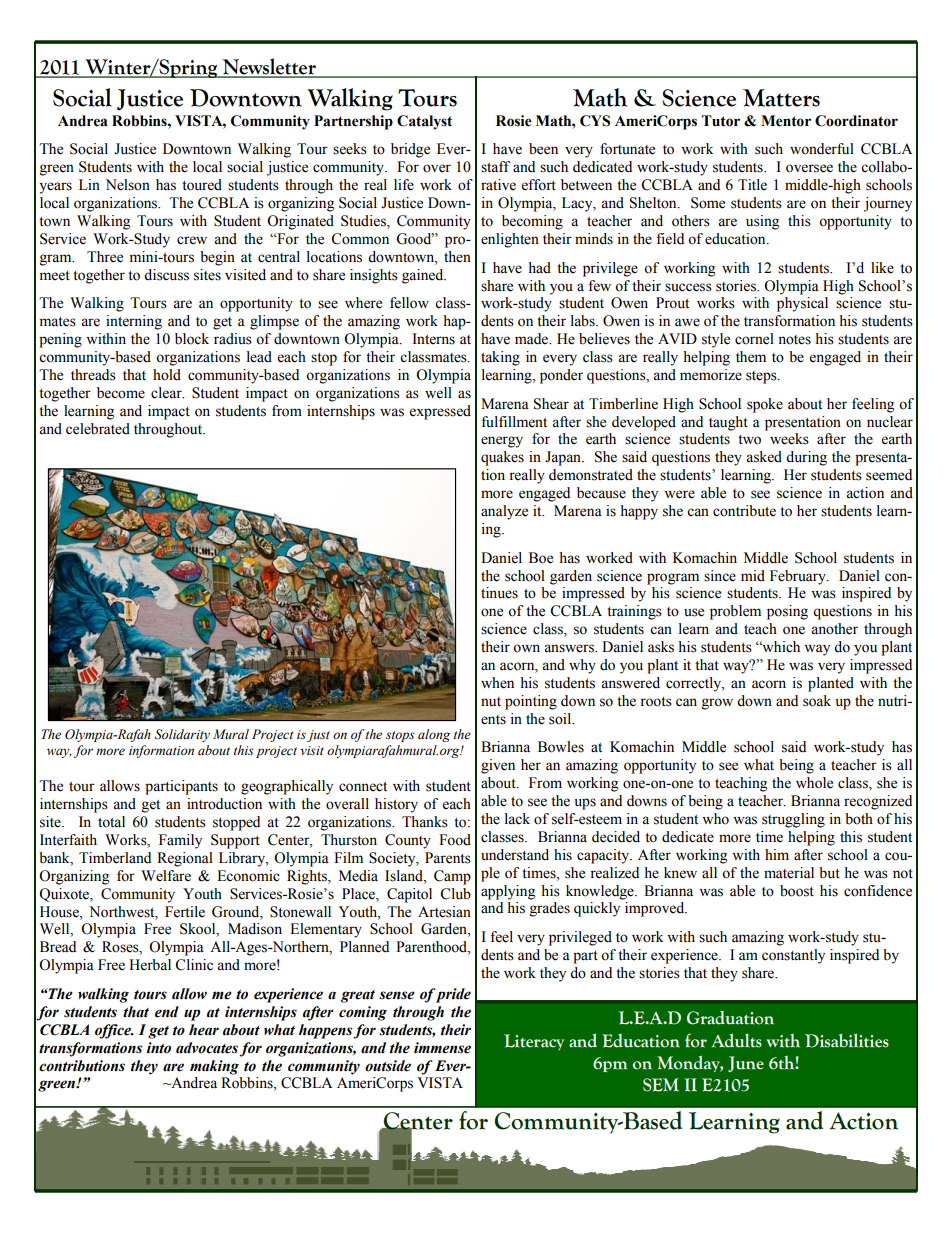 Image resolution: width=952 pixels, height=1233 pixels. Describe the element at coordinates (817, 701) in the page. I see `soak` at that location.
